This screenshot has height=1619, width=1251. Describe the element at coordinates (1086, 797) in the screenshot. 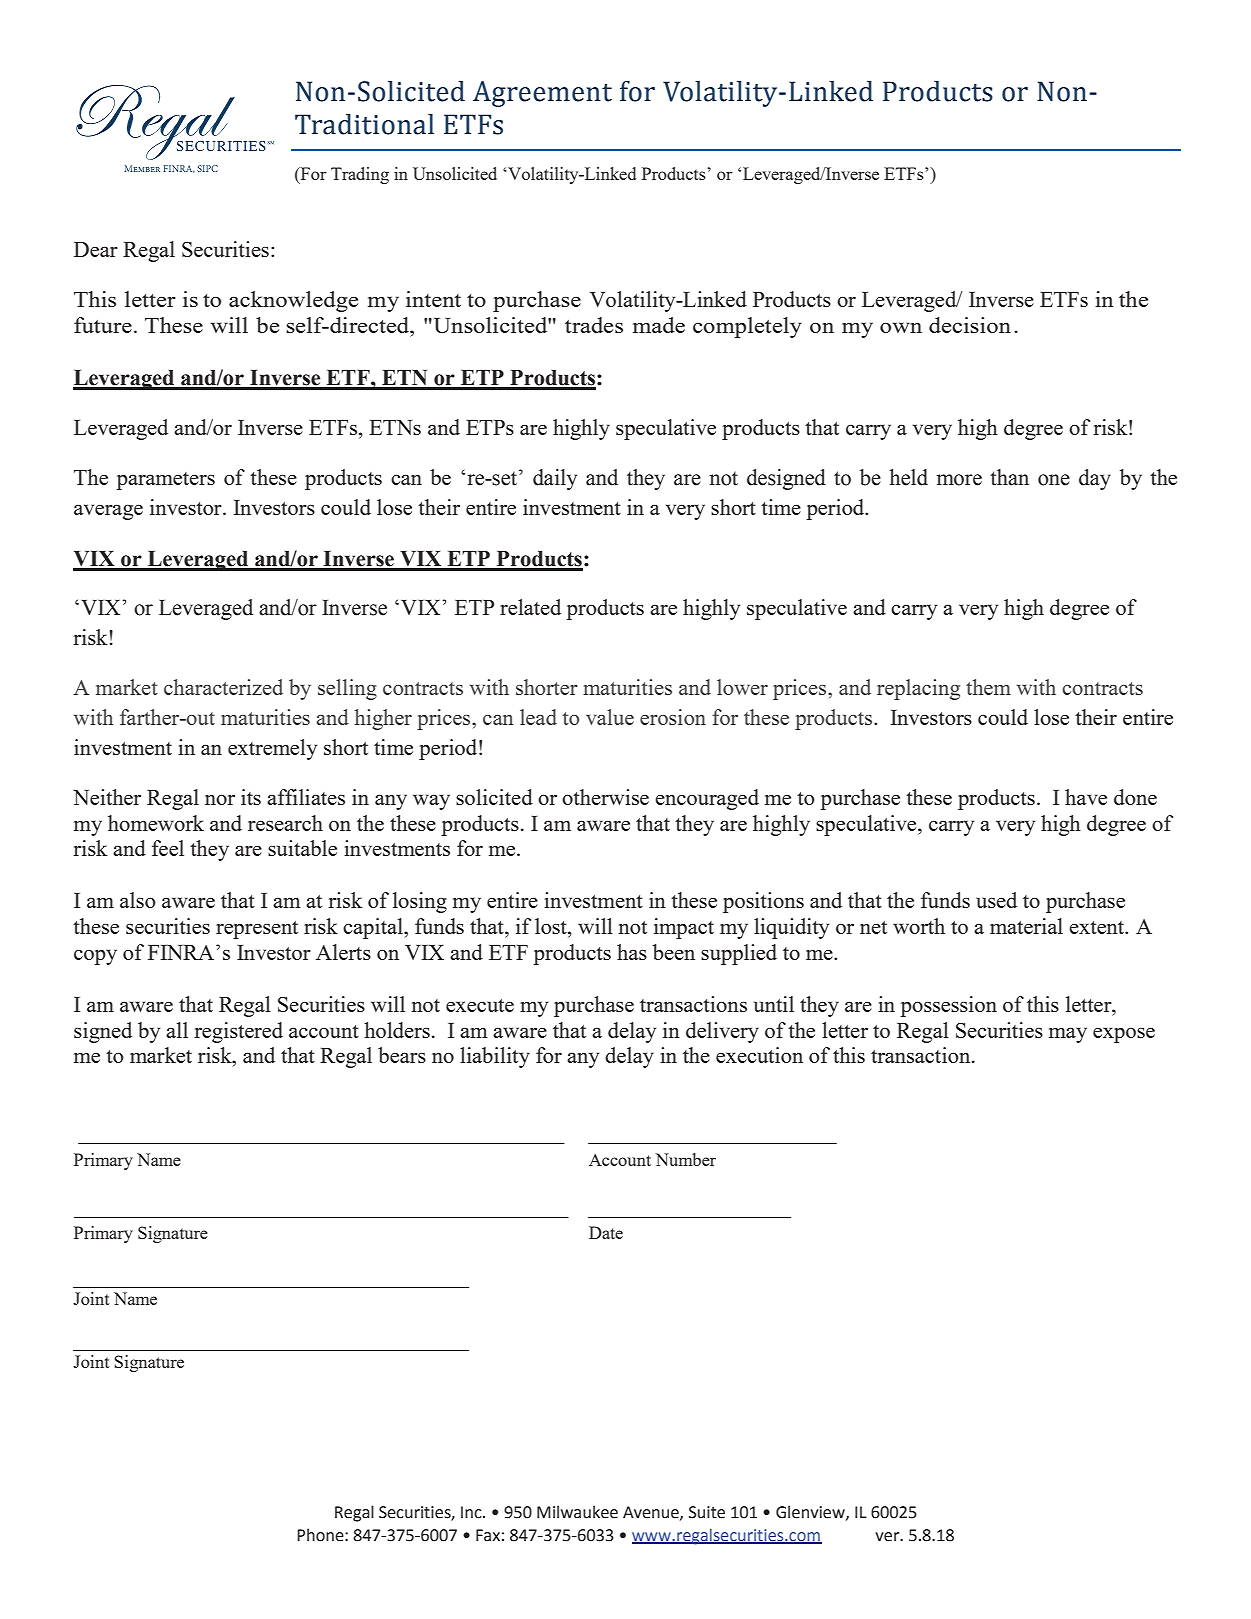

I see `have` at that location.
